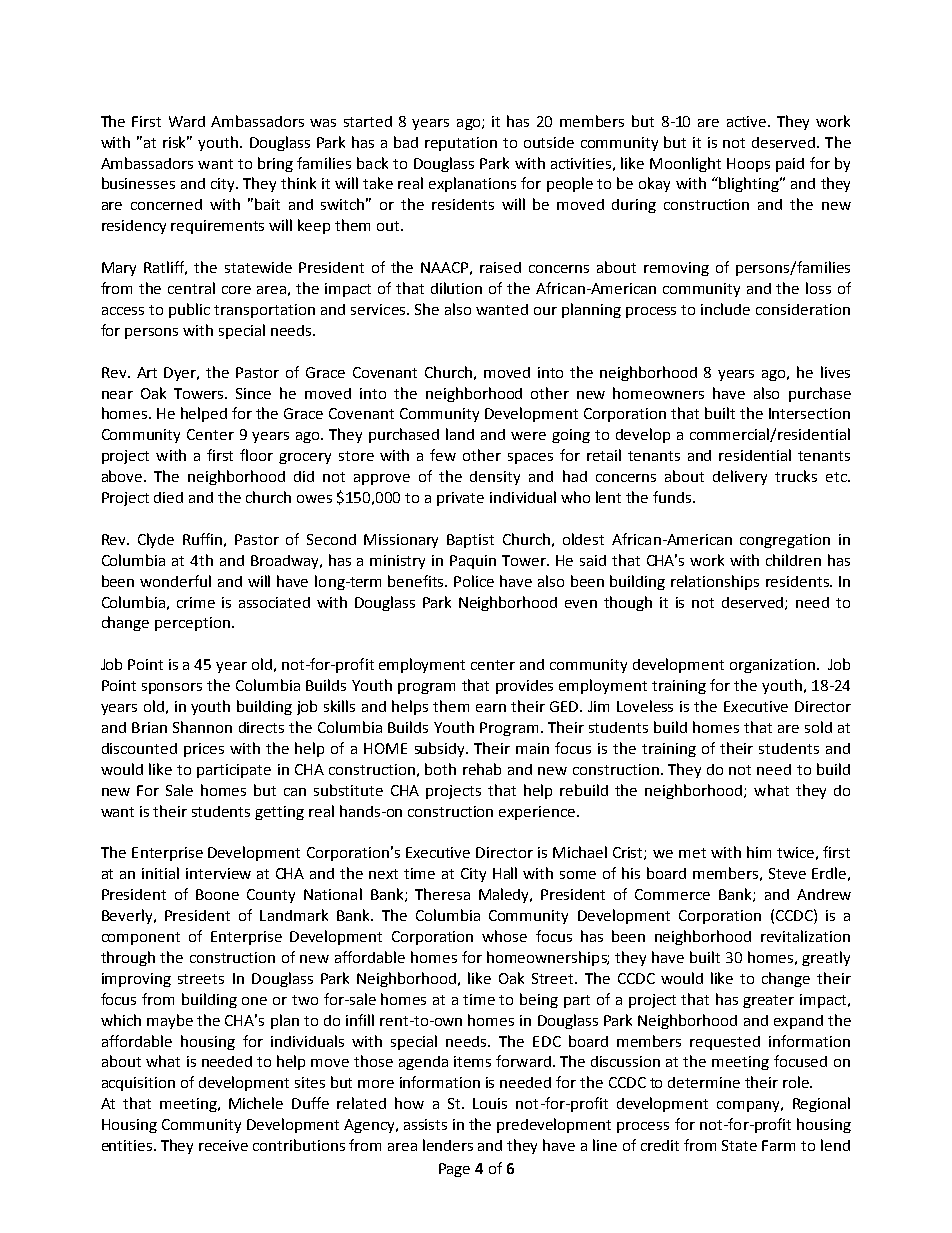  Describe the element at coordinates (168, 497) in the screenshot. I see `died` at that location.
